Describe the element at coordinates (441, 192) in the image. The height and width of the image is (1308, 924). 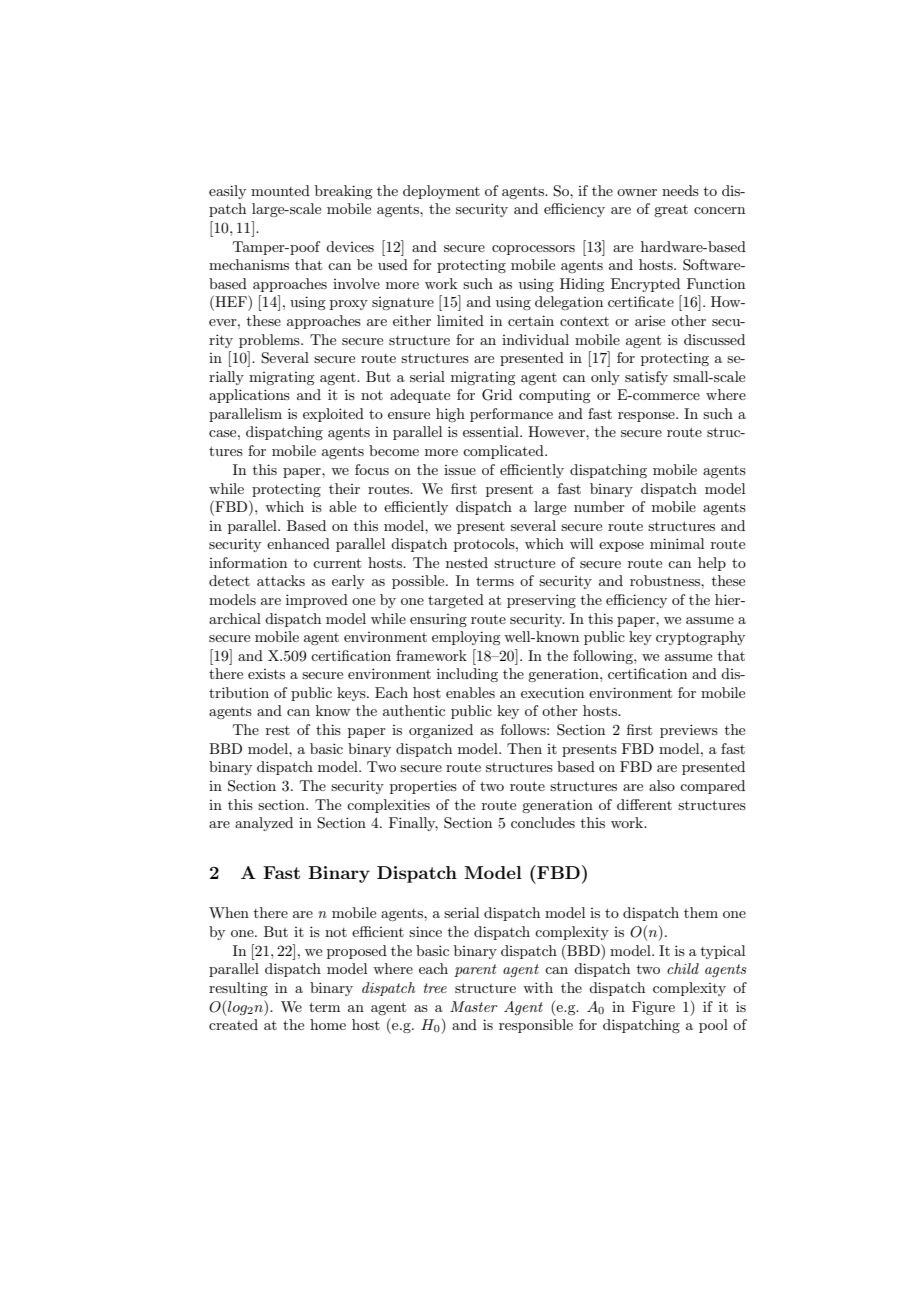
I see `deployment` at that location.
